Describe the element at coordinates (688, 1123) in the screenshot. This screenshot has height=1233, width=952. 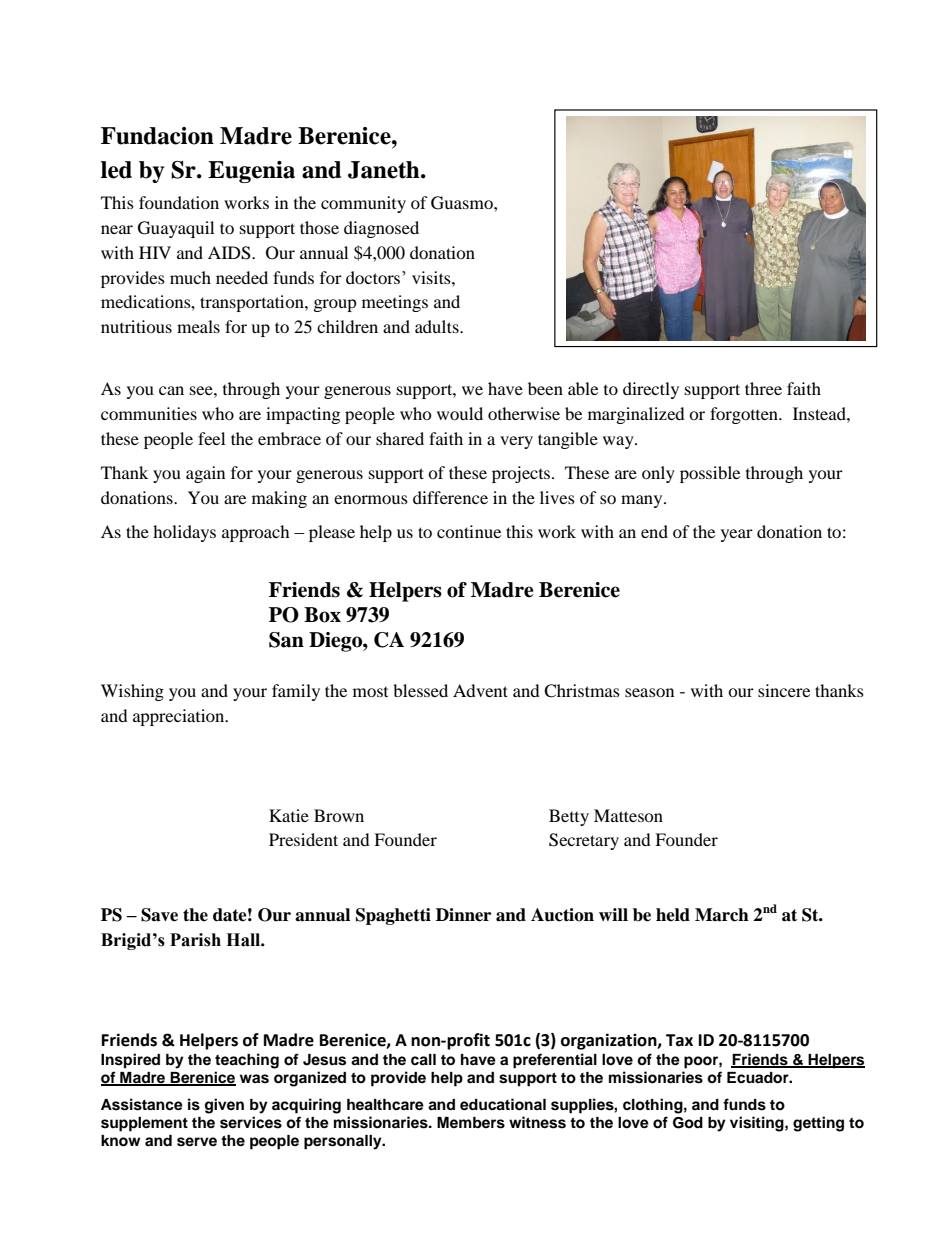
I see `God` at that location.
